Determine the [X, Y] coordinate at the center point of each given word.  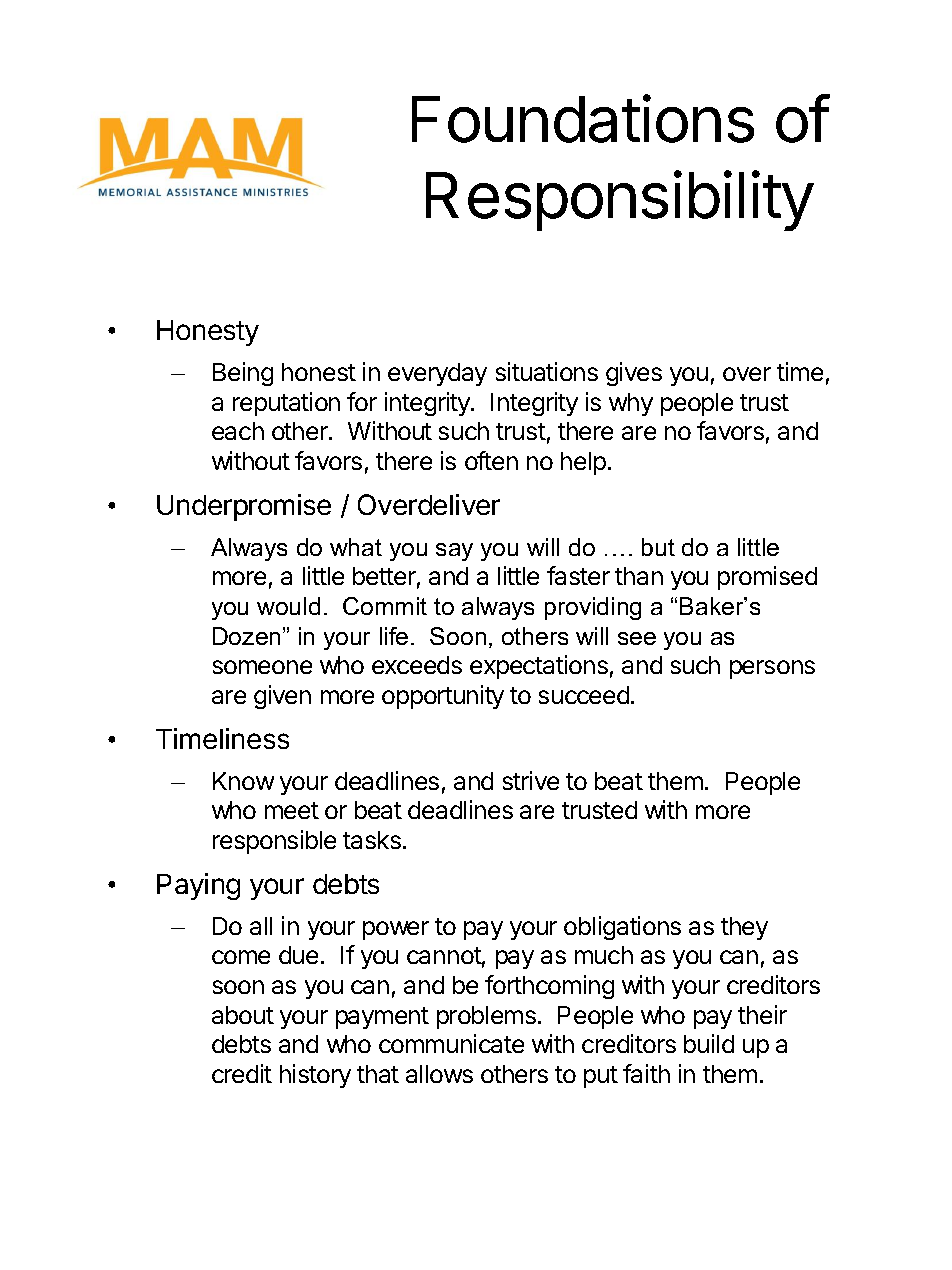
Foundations [583, 118]
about [243, 1015]
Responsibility [620, 201]
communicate [451, 1043]
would [288, 606]
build [709, 1043]
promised [767, 578]
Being [243, 374]
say [454, 552]
